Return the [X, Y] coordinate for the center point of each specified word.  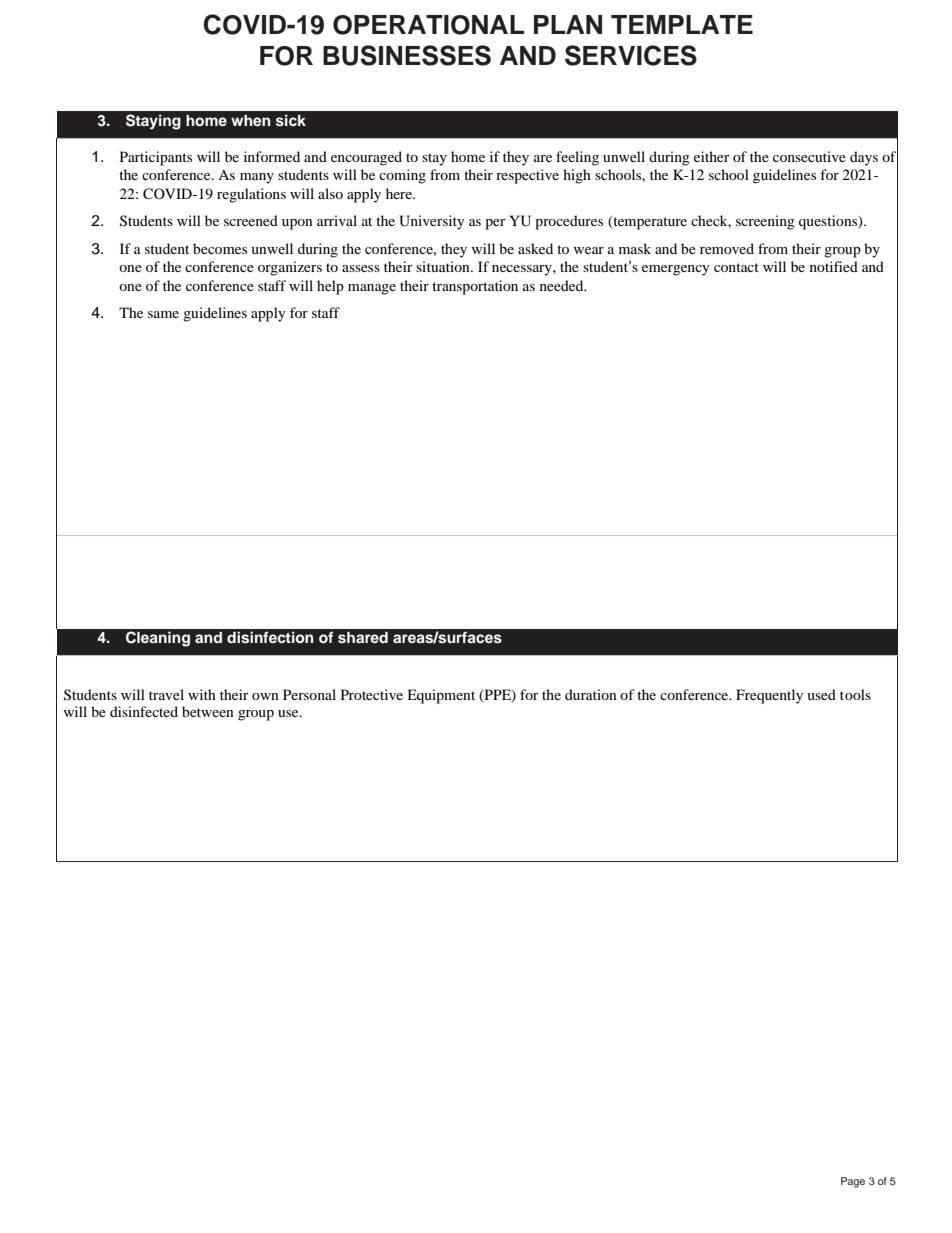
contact [736, 267]
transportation [475, 287]
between [208, 711]
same [163, 314]
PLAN [568, 24]
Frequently [769, 696]
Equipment [441, 696]
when [251, 120]
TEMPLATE [682, 24]
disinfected [144, 711]
